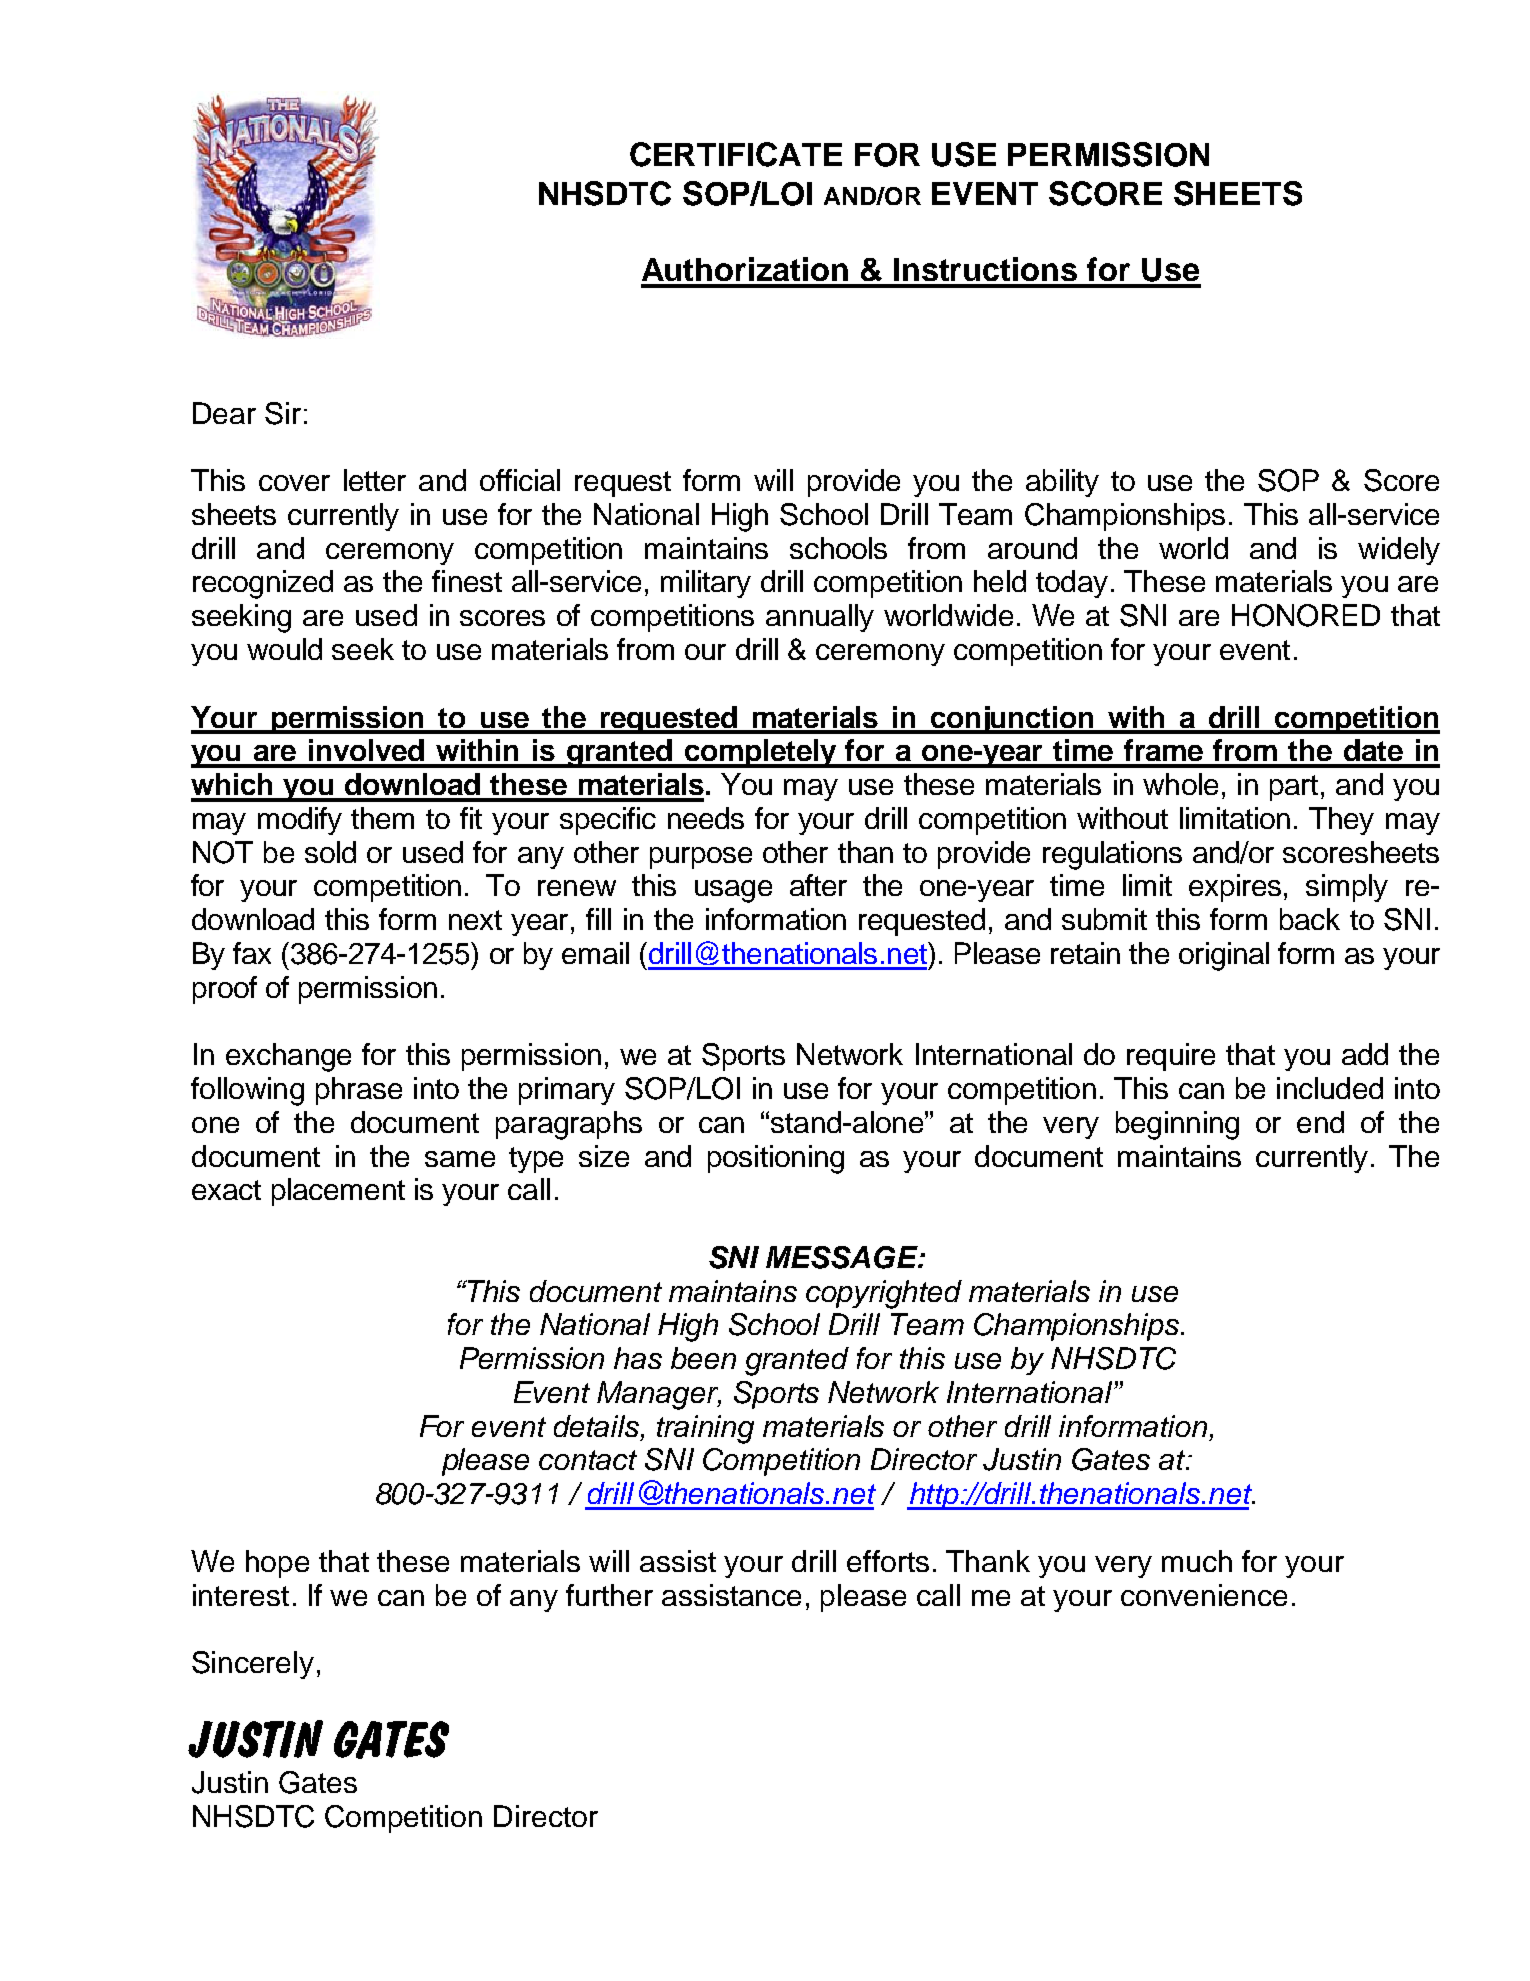 The width and height of the screenshot is (1530, 1981). What do you see at coordinates (818, 885) in the screenshot?
I see `after` at bounding box center [818, 885].
